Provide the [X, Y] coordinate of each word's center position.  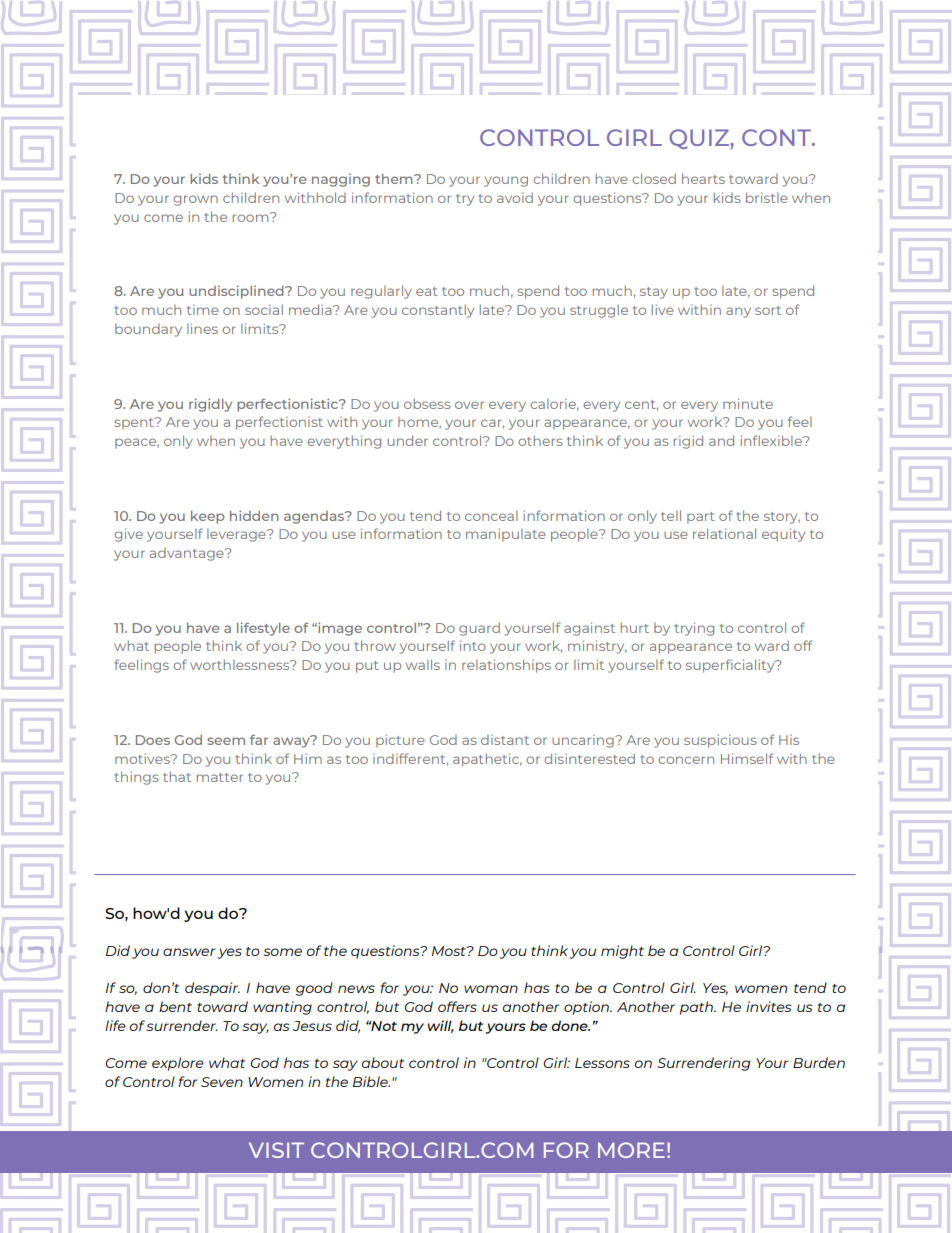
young [506, 181]
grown [195, 200]
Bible [371, 1081]
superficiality [731, 666]
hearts [703, 178]
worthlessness [241, 664]
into [473, 645]
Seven [222, 1082]
